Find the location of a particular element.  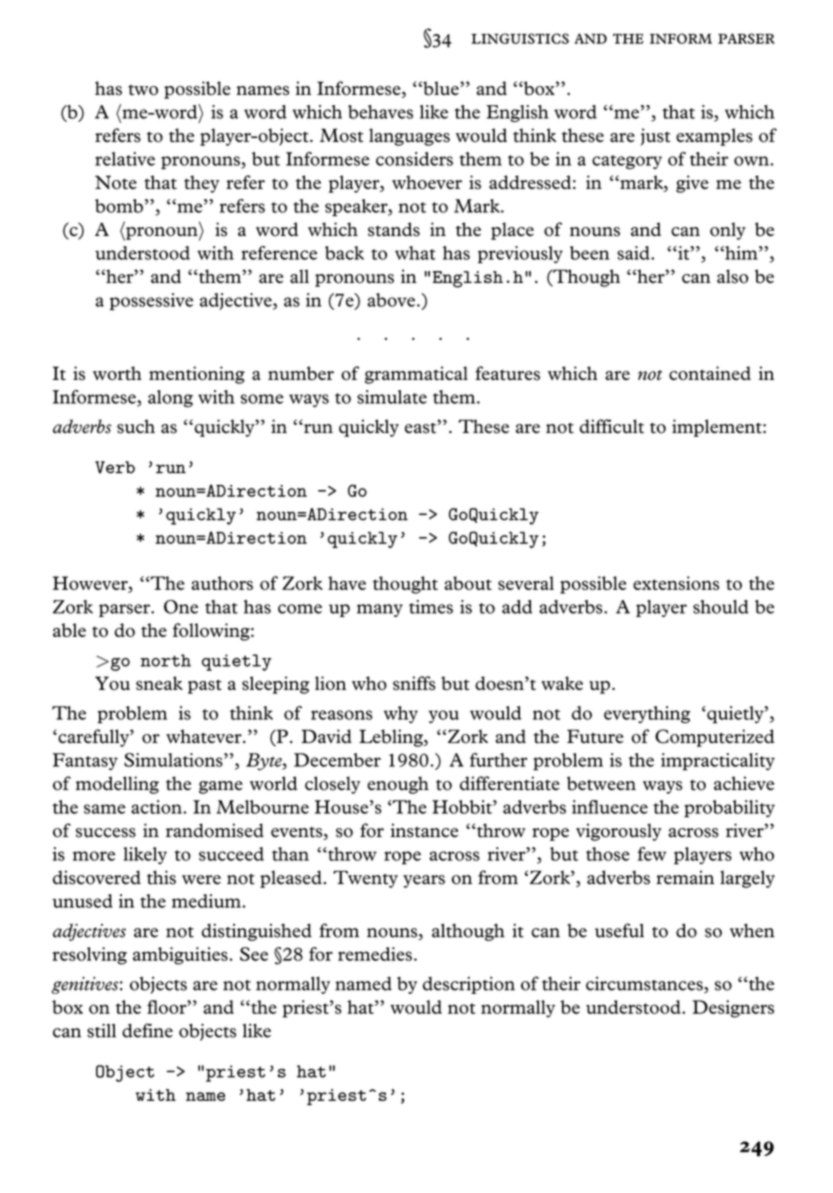

about is located at coordinates (468, 583).
